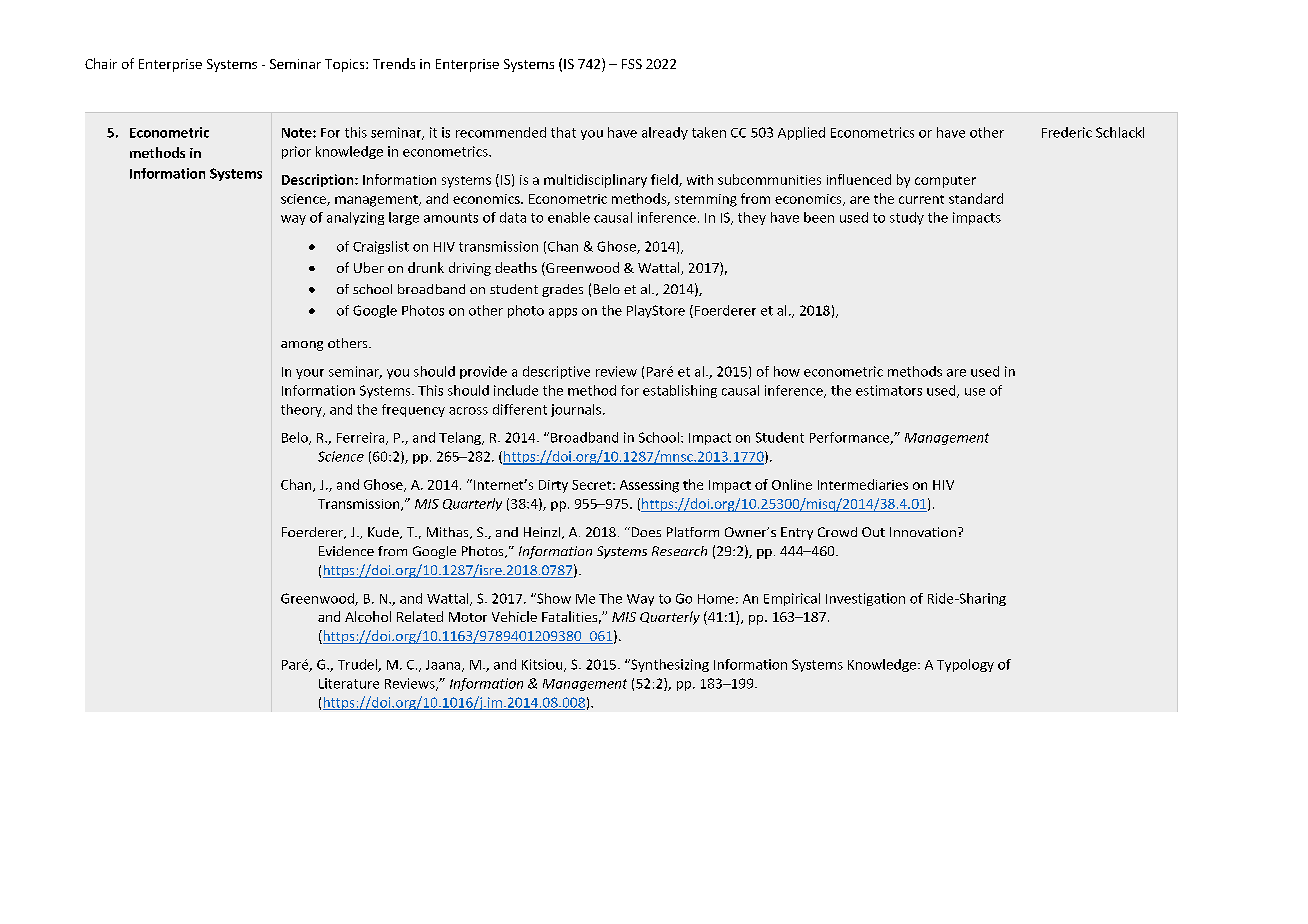 This page has width=1308, height=924. I want to click on Literature, so click(349, 683).
